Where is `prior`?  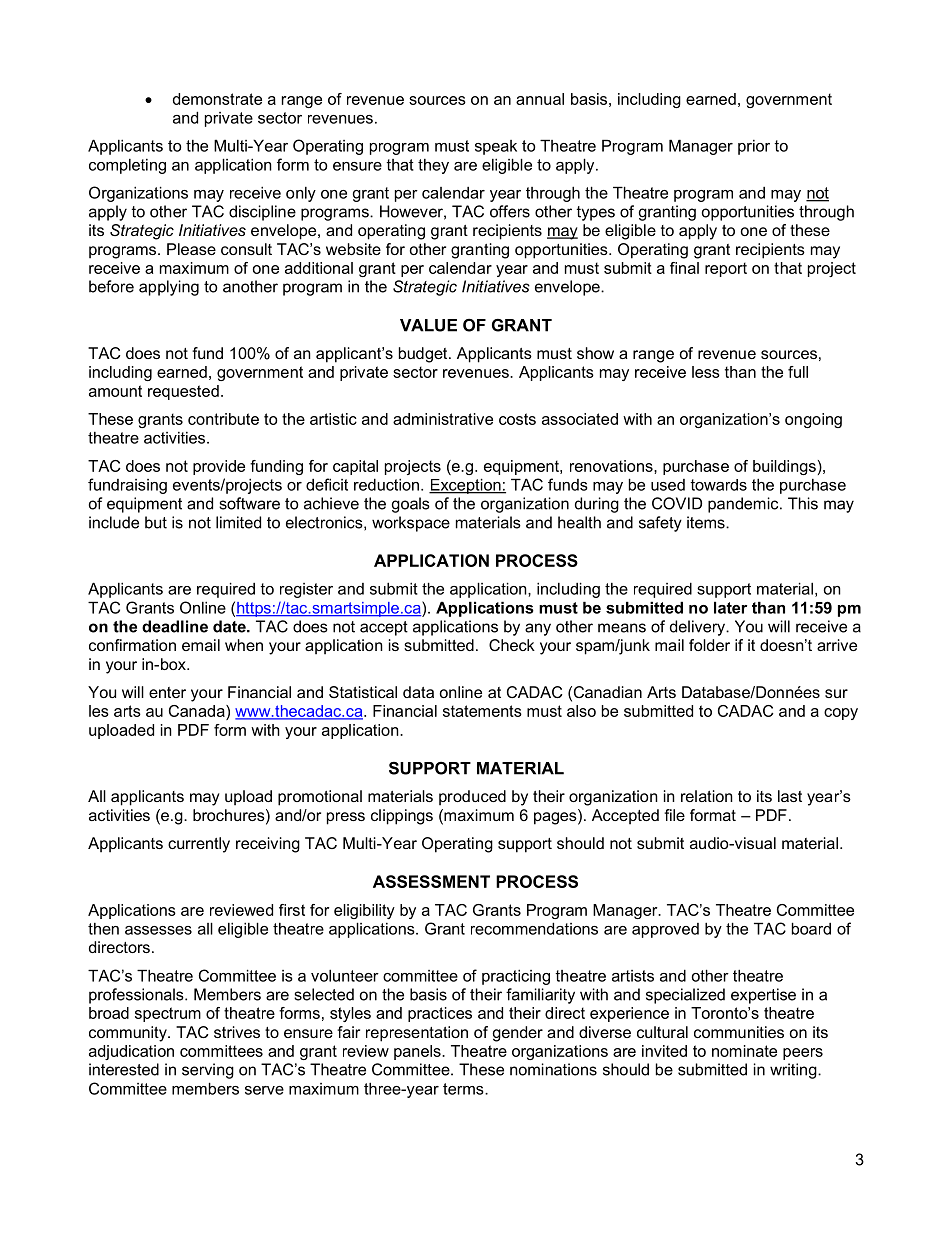
prior is located at coordinates (754, 147).
